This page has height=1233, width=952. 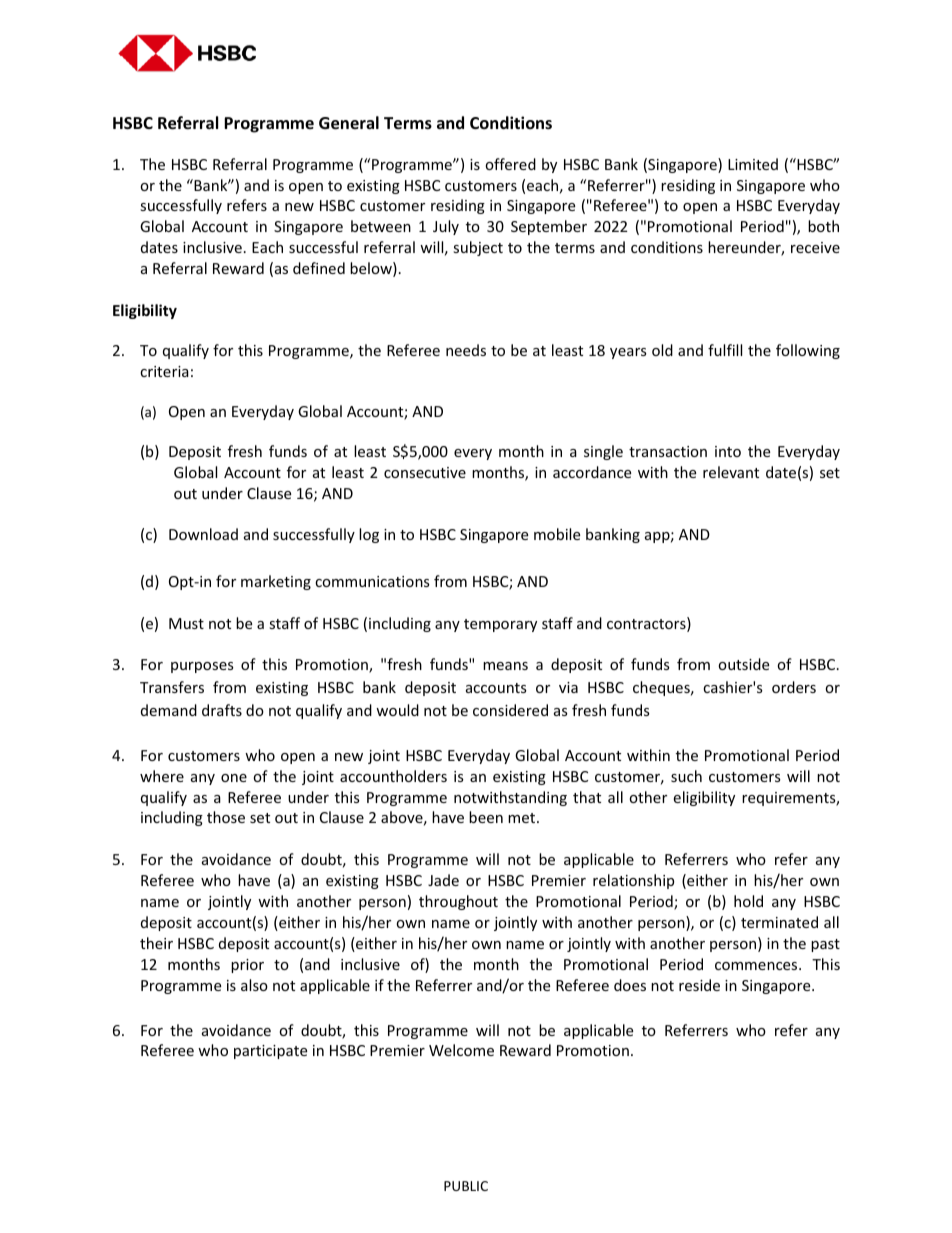 I want to click on relevant, so click(x=731, y=472).
